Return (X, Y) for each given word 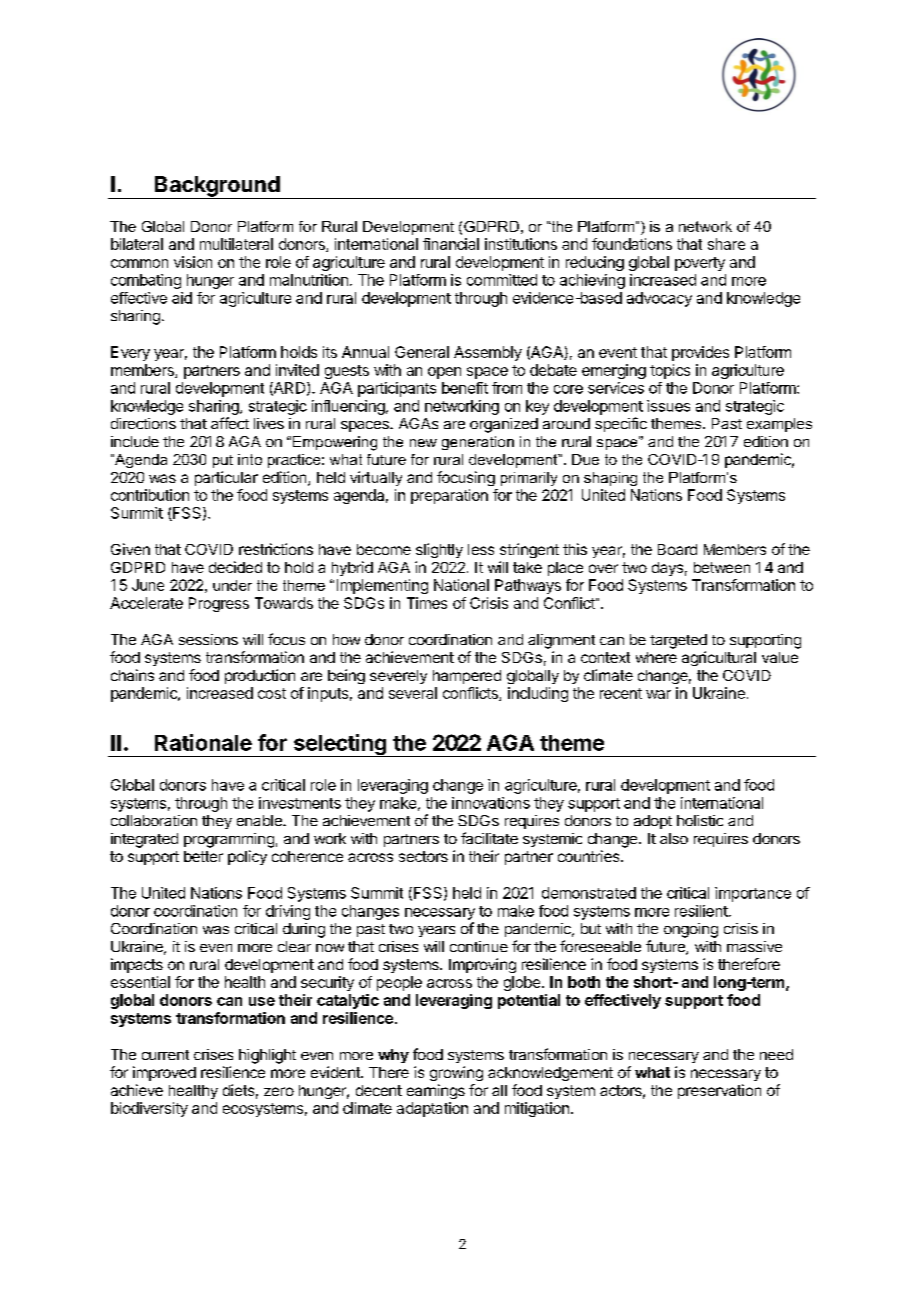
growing (456, 1073)
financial (451, 244)
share (726, 244)
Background (217, 187)
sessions (208, 639)
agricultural (719, 658)
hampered (467, 677)
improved (164, 1073)
